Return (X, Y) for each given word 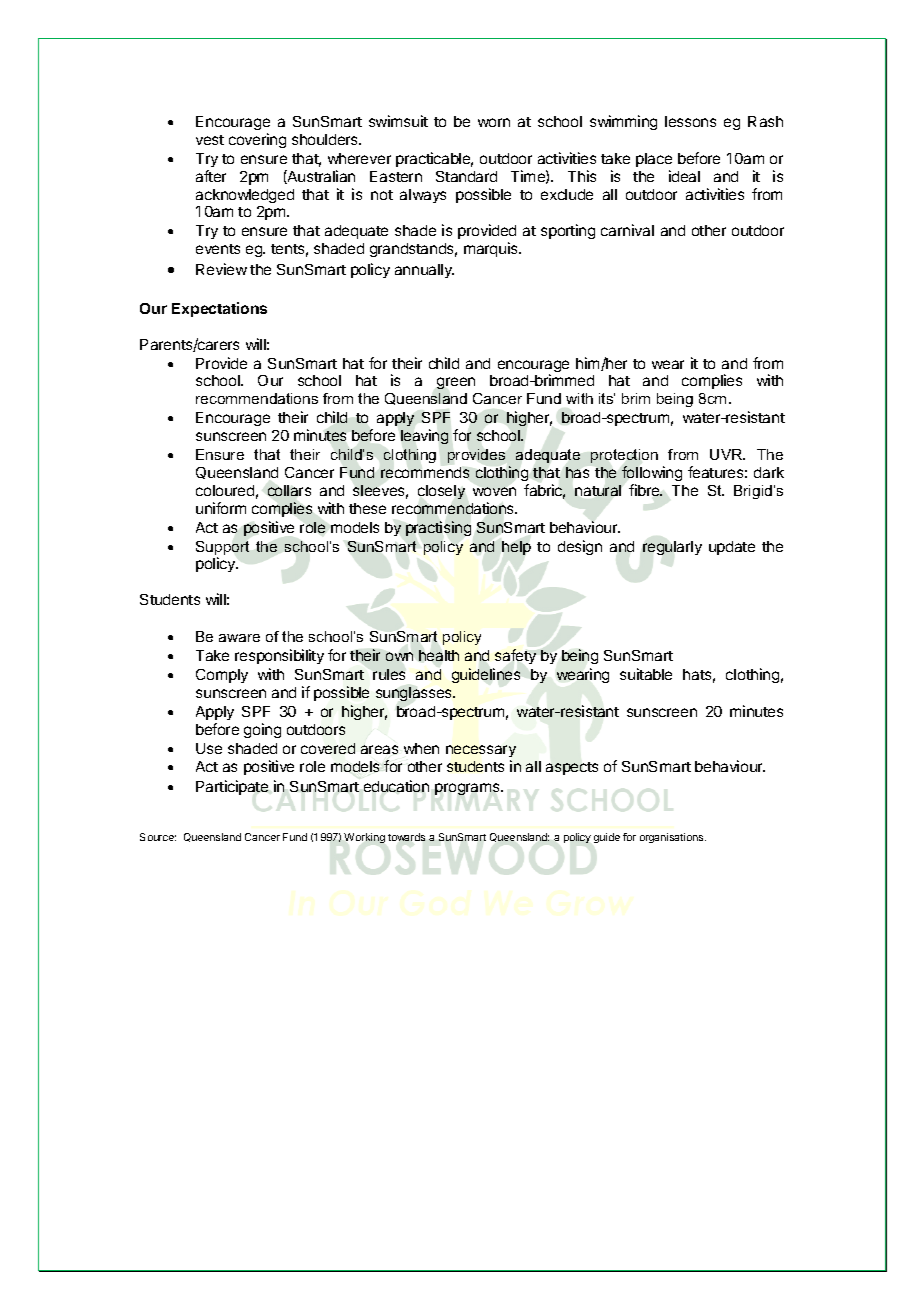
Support (222, 549)
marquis (492, 249)
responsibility (279, 656)
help (516, 548)
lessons (690, 121)
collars (289, 490)
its (607, 398)
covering (257, 140)
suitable (646, 674)
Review (221, 269)
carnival (627, 230)
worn (494, 122)
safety (515, 656)
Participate (232, 787)
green (456, 383)
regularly (672, 548)
